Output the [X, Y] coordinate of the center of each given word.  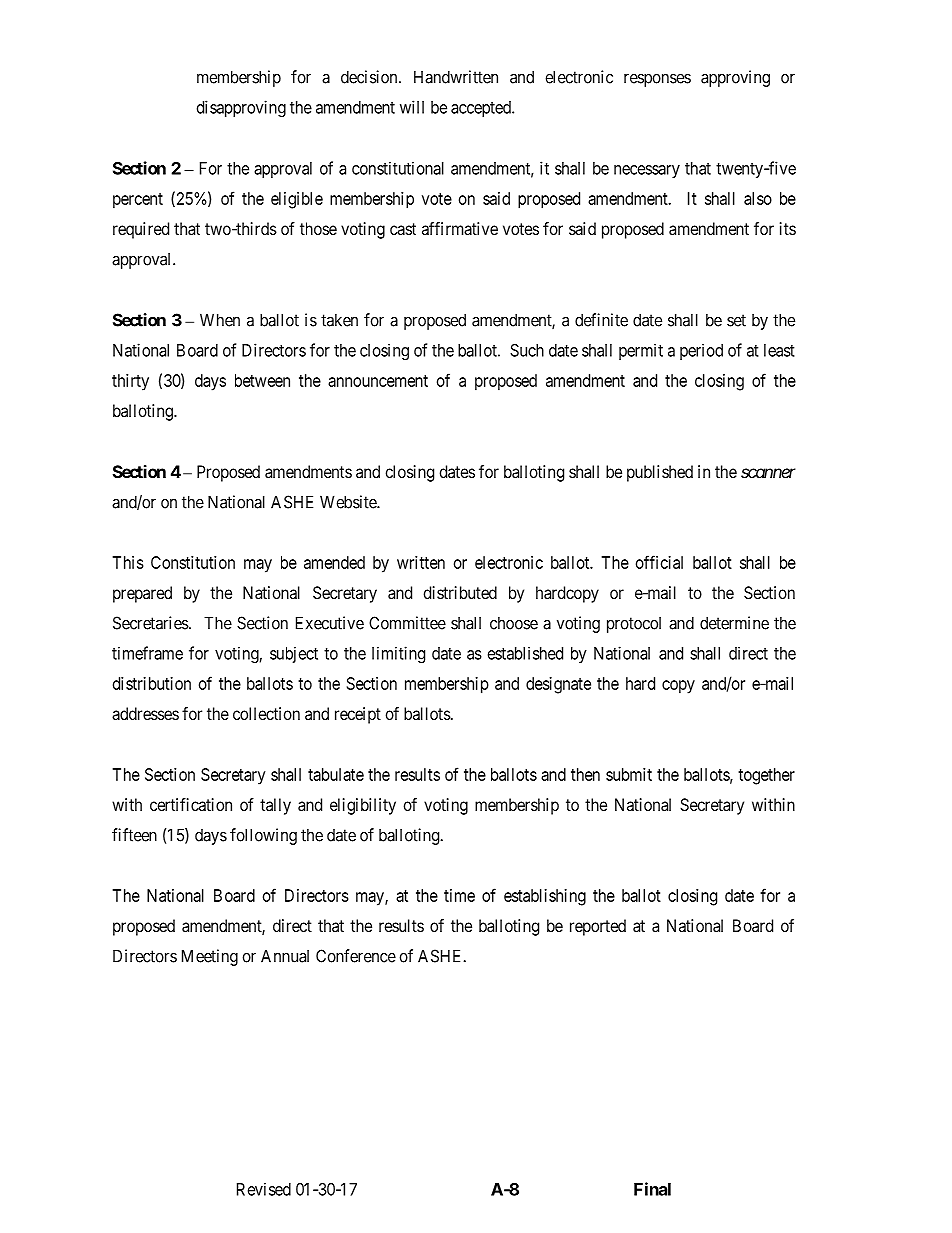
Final [652, 1189]
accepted [482, 109]
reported [598, 927]
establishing [545, 897]
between [262, 380]
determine [734, 623]
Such [527, 350]
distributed [460, 592]
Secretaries [151, 623]
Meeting [210, 957]
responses [657, 80]
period [701, 351]
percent [138, 201]
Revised [264, 1189]
